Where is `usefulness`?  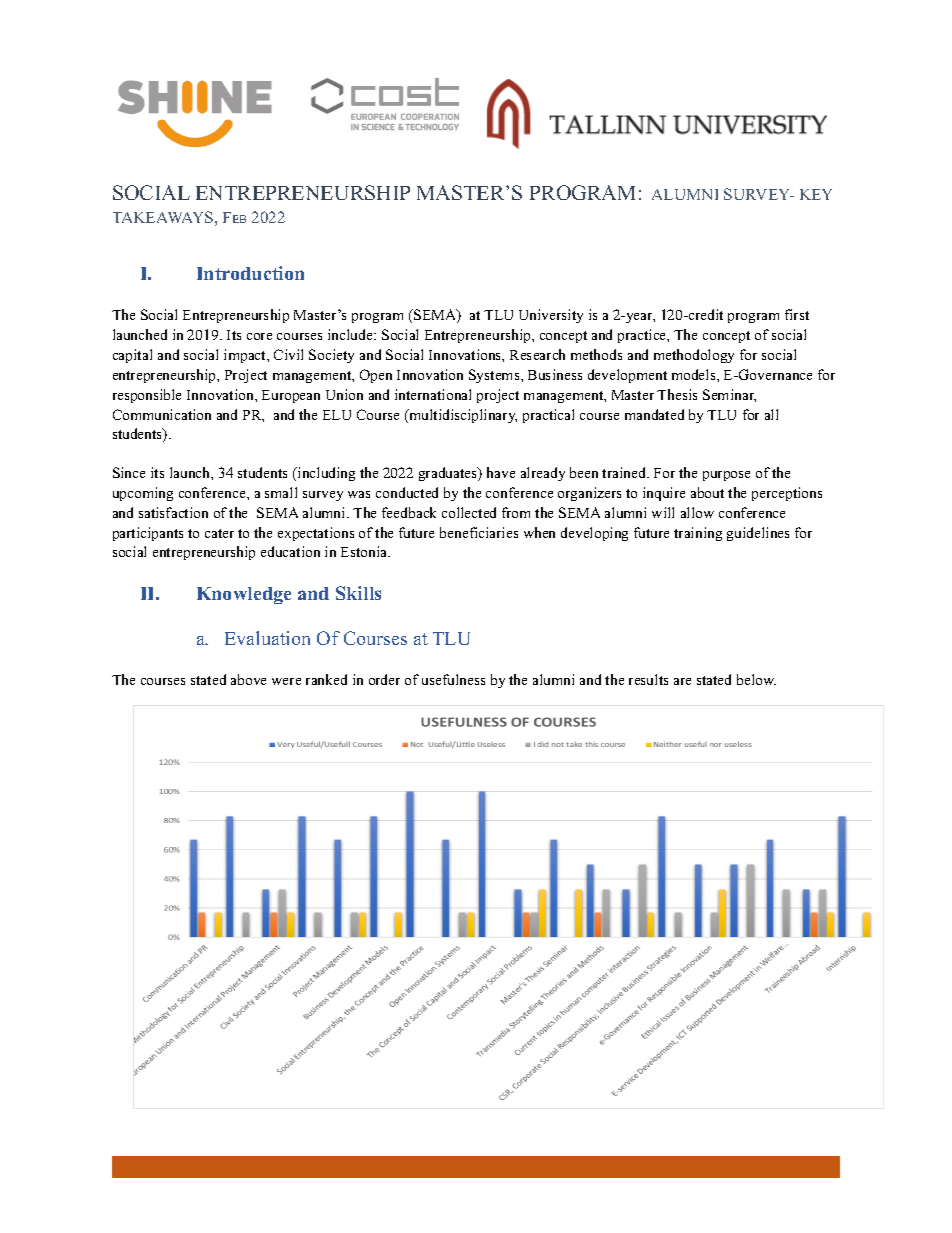
usefulness is located at coordinates (453, 679).
